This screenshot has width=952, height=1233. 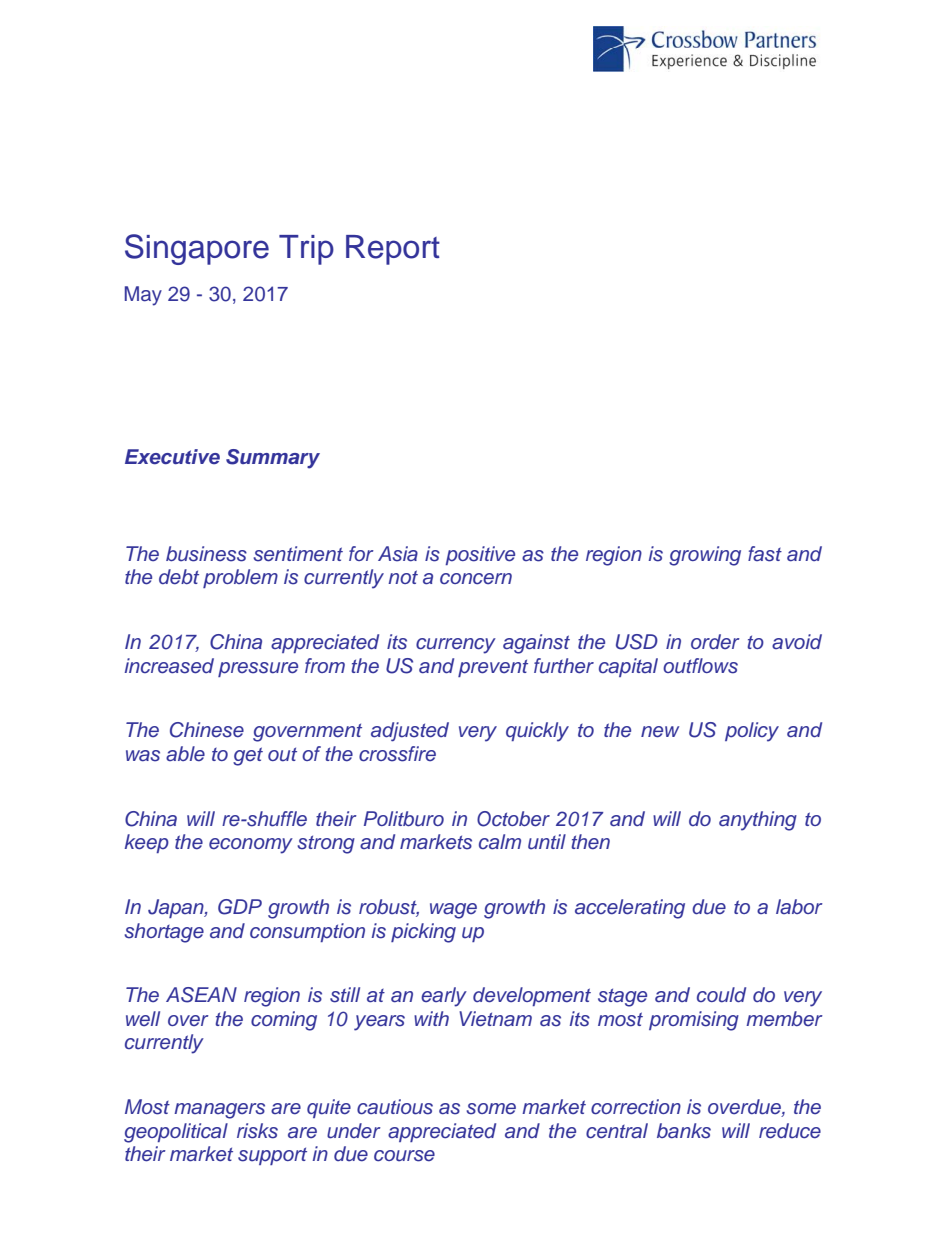 What do you see at coordinates (219, 1111) in the screenshot?
I see `managers` at bounding box center [219, 1111].
